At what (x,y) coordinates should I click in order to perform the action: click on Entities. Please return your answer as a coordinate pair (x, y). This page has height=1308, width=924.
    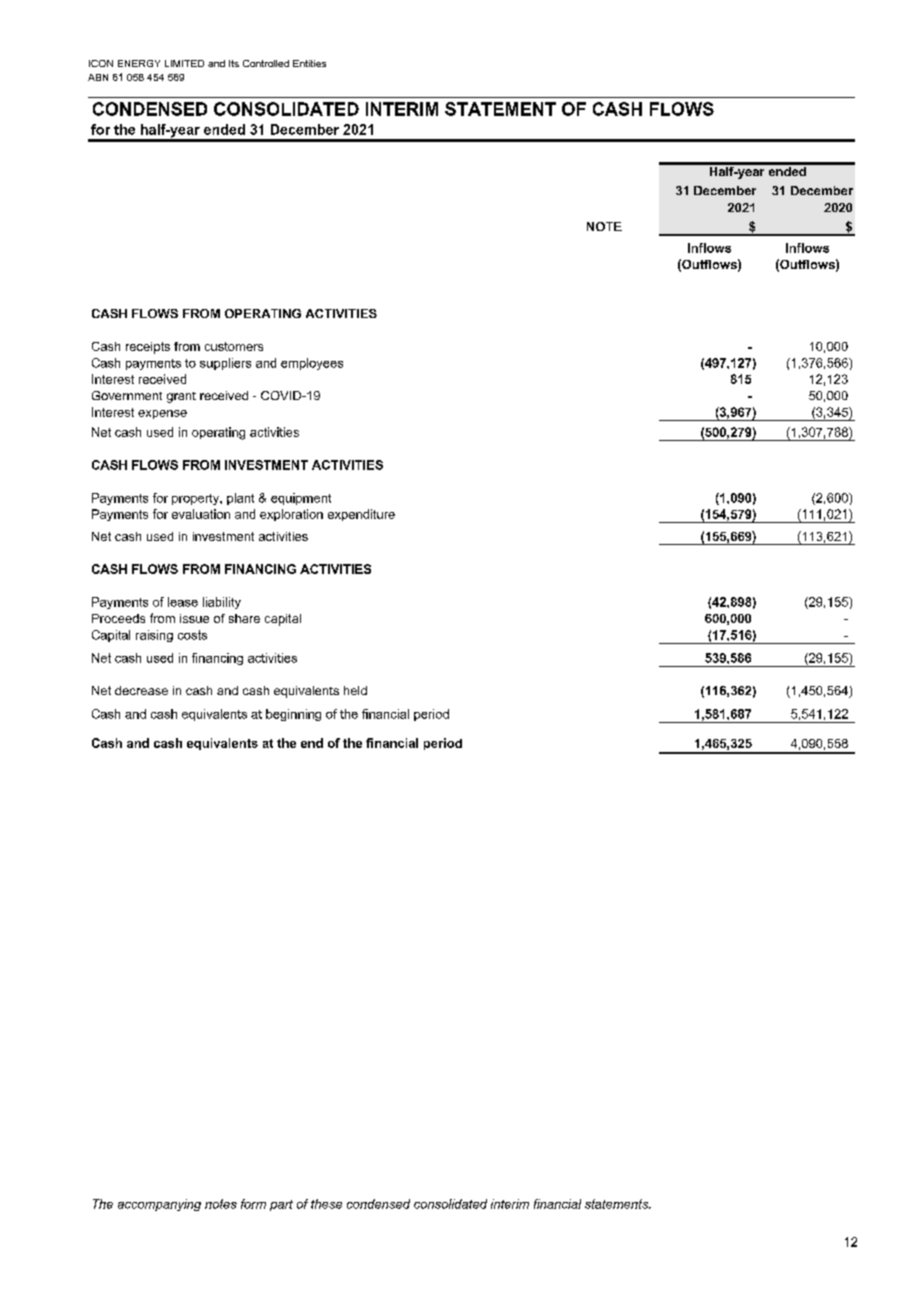
    Looking at the image, I should click on (309, 63).
